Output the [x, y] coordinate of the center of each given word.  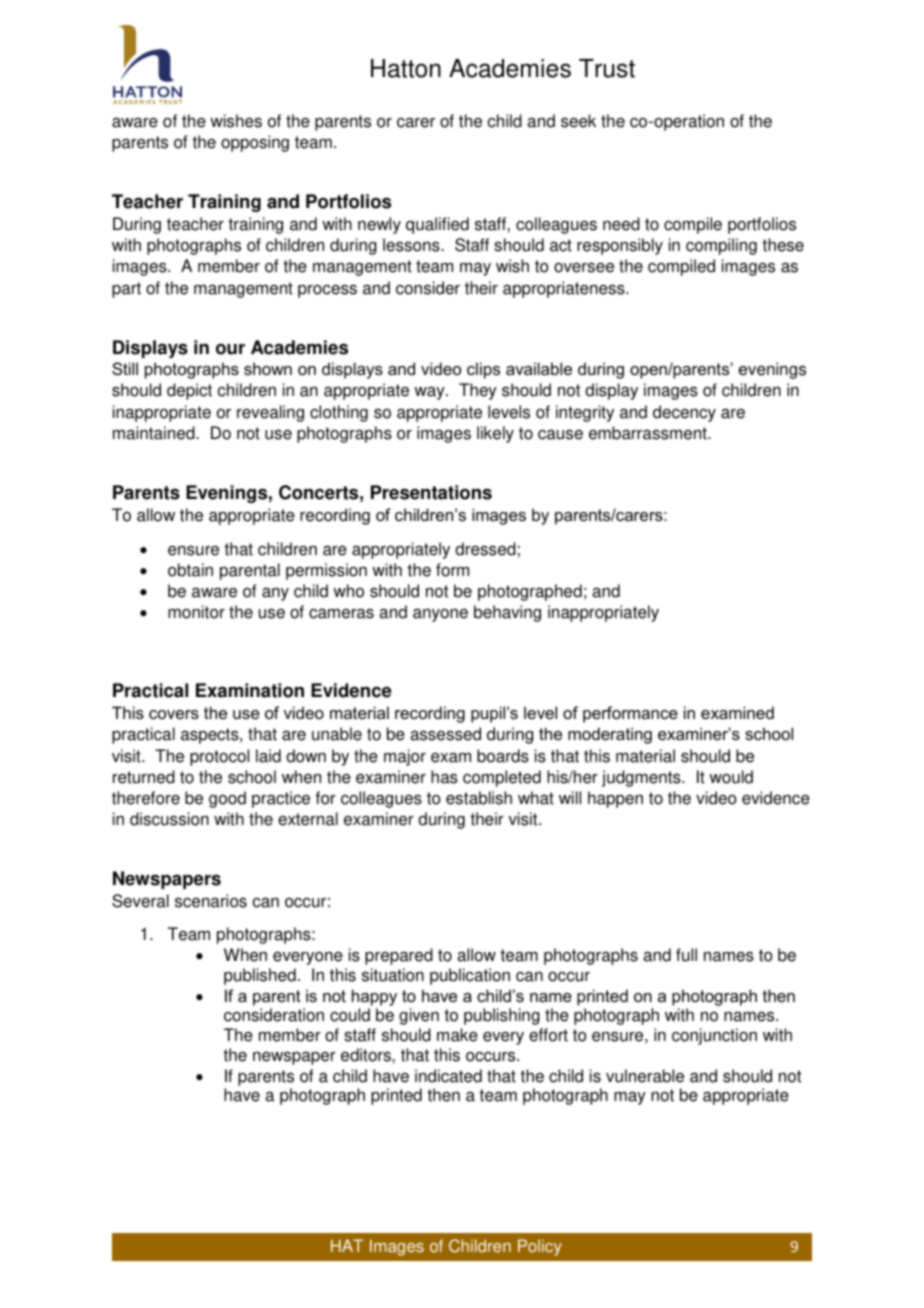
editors [367, 1055]
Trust [607, 68]
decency [684, 413]
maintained [155, 433]
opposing [255, 143]
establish [479, 798]
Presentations [431, 492]
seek [578, 121]
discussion [169, 819]
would [731, 777]
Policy [540, 1247]
